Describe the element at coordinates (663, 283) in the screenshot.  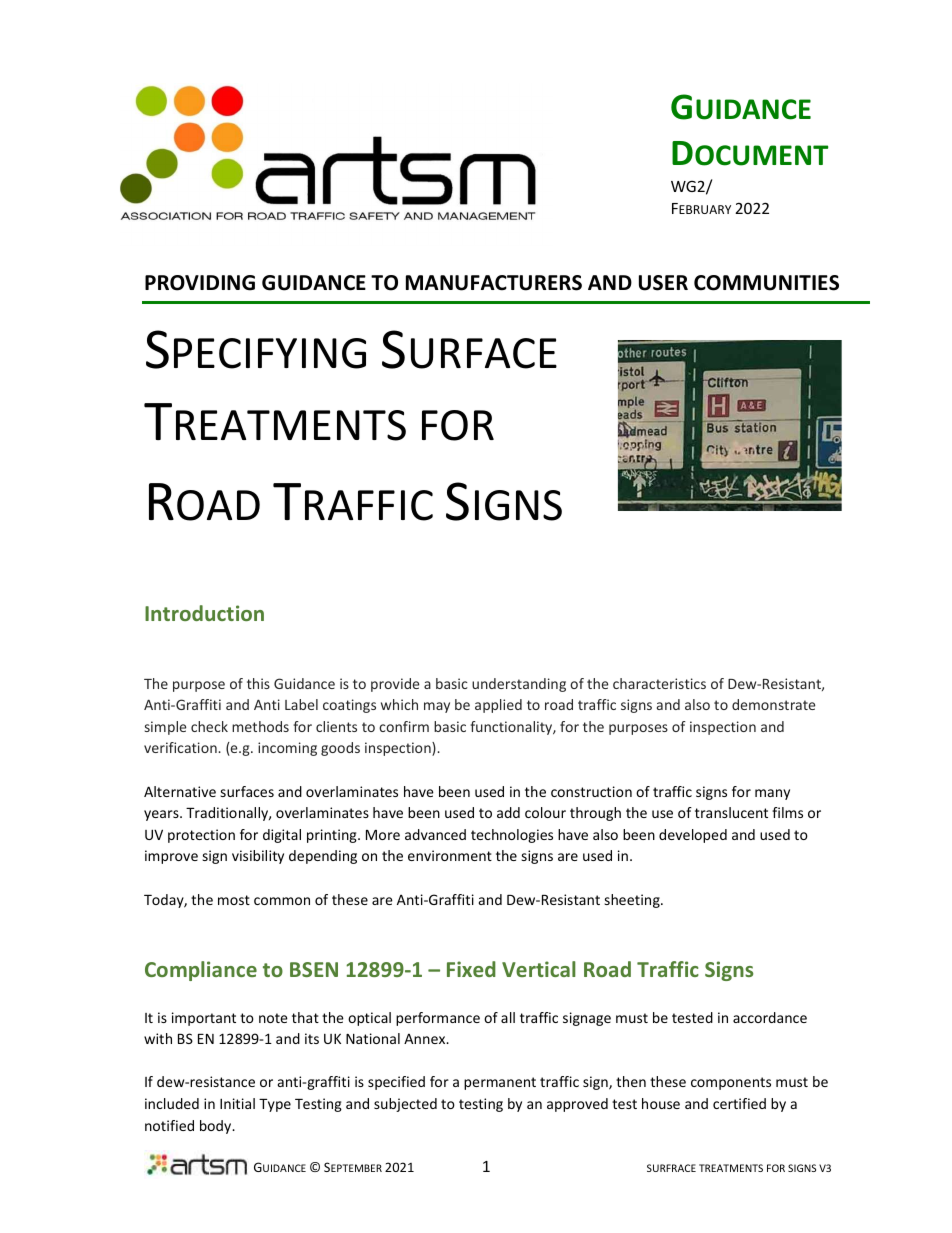
I see `USER` at that location.
